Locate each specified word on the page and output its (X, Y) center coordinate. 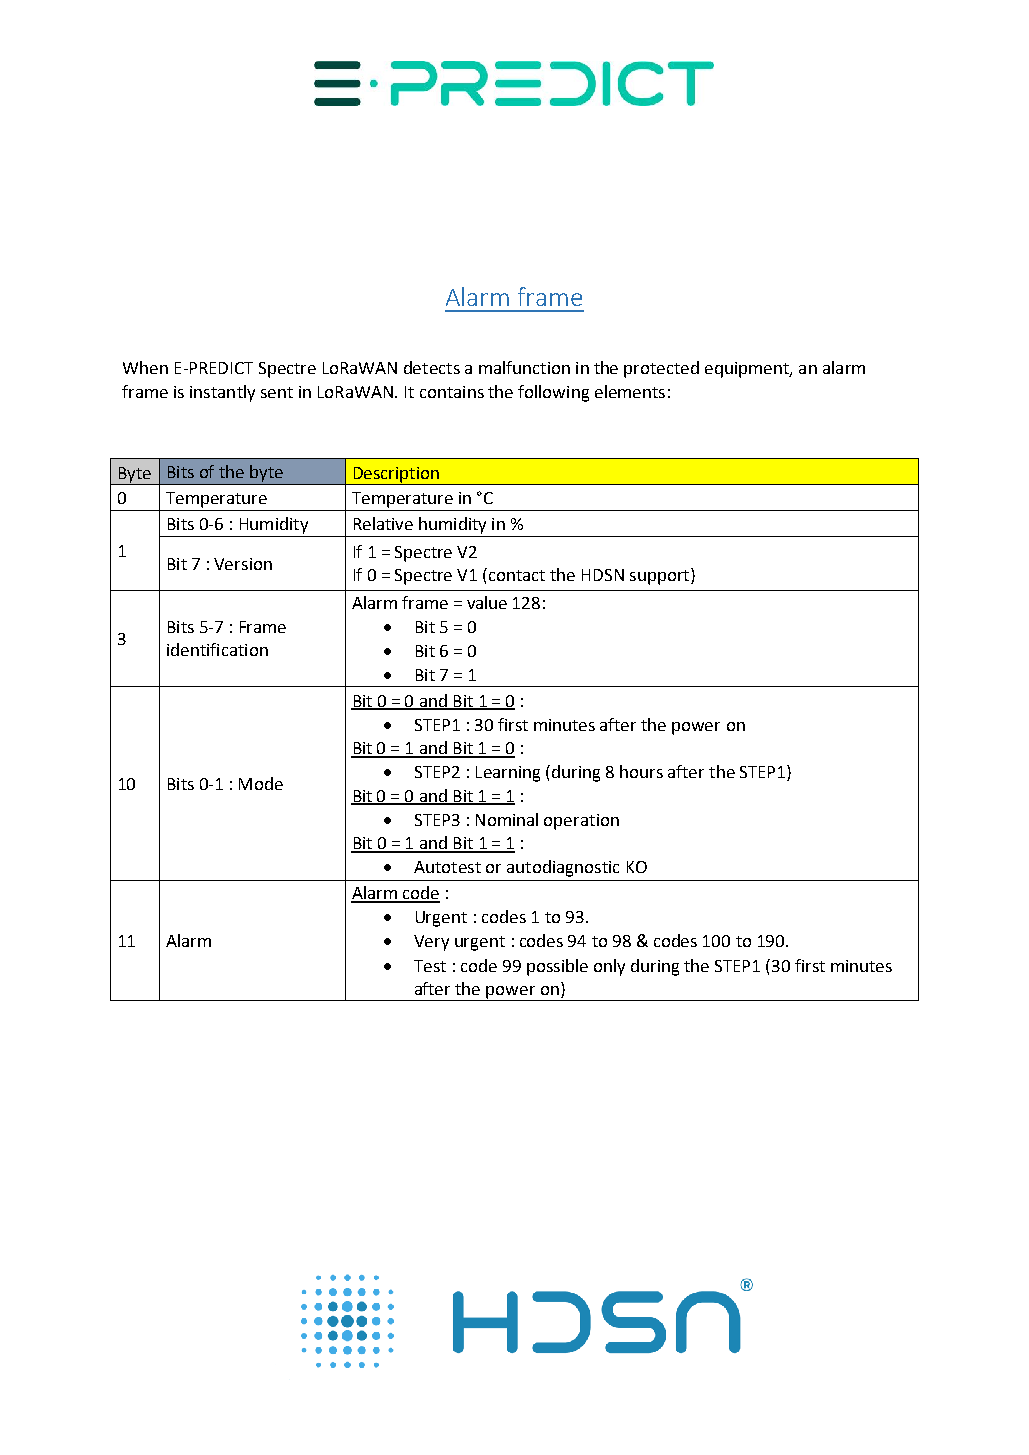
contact (515, 574)
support (659, 577)
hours (641, 771)
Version (243, 564)
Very (431, 943)
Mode (261, 783)
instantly (222, 393)
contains (452, 392)
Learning (508, 774)
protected (661, 369)
